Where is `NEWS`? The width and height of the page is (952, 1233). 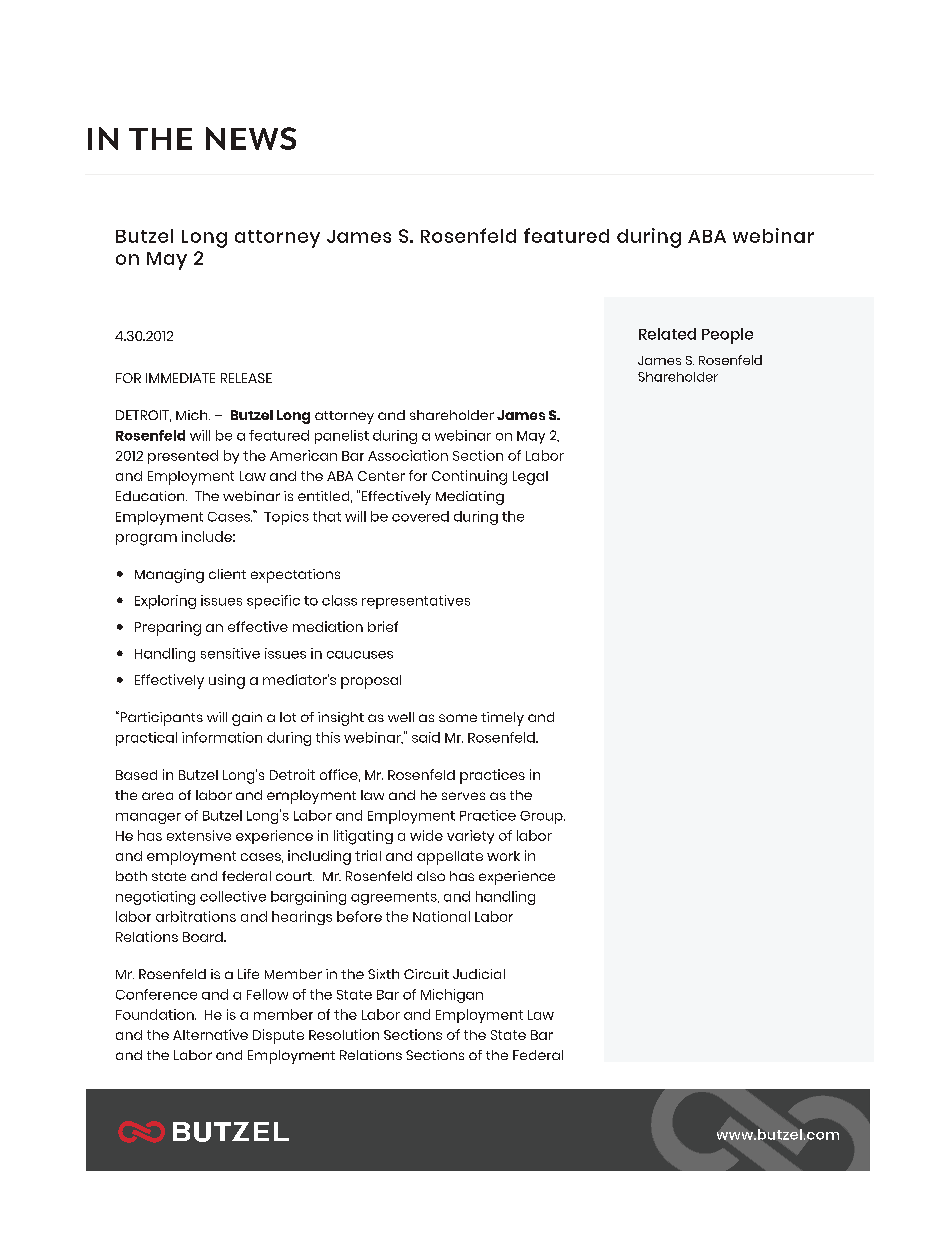
NEWS is located at coordinates (251, 138).
